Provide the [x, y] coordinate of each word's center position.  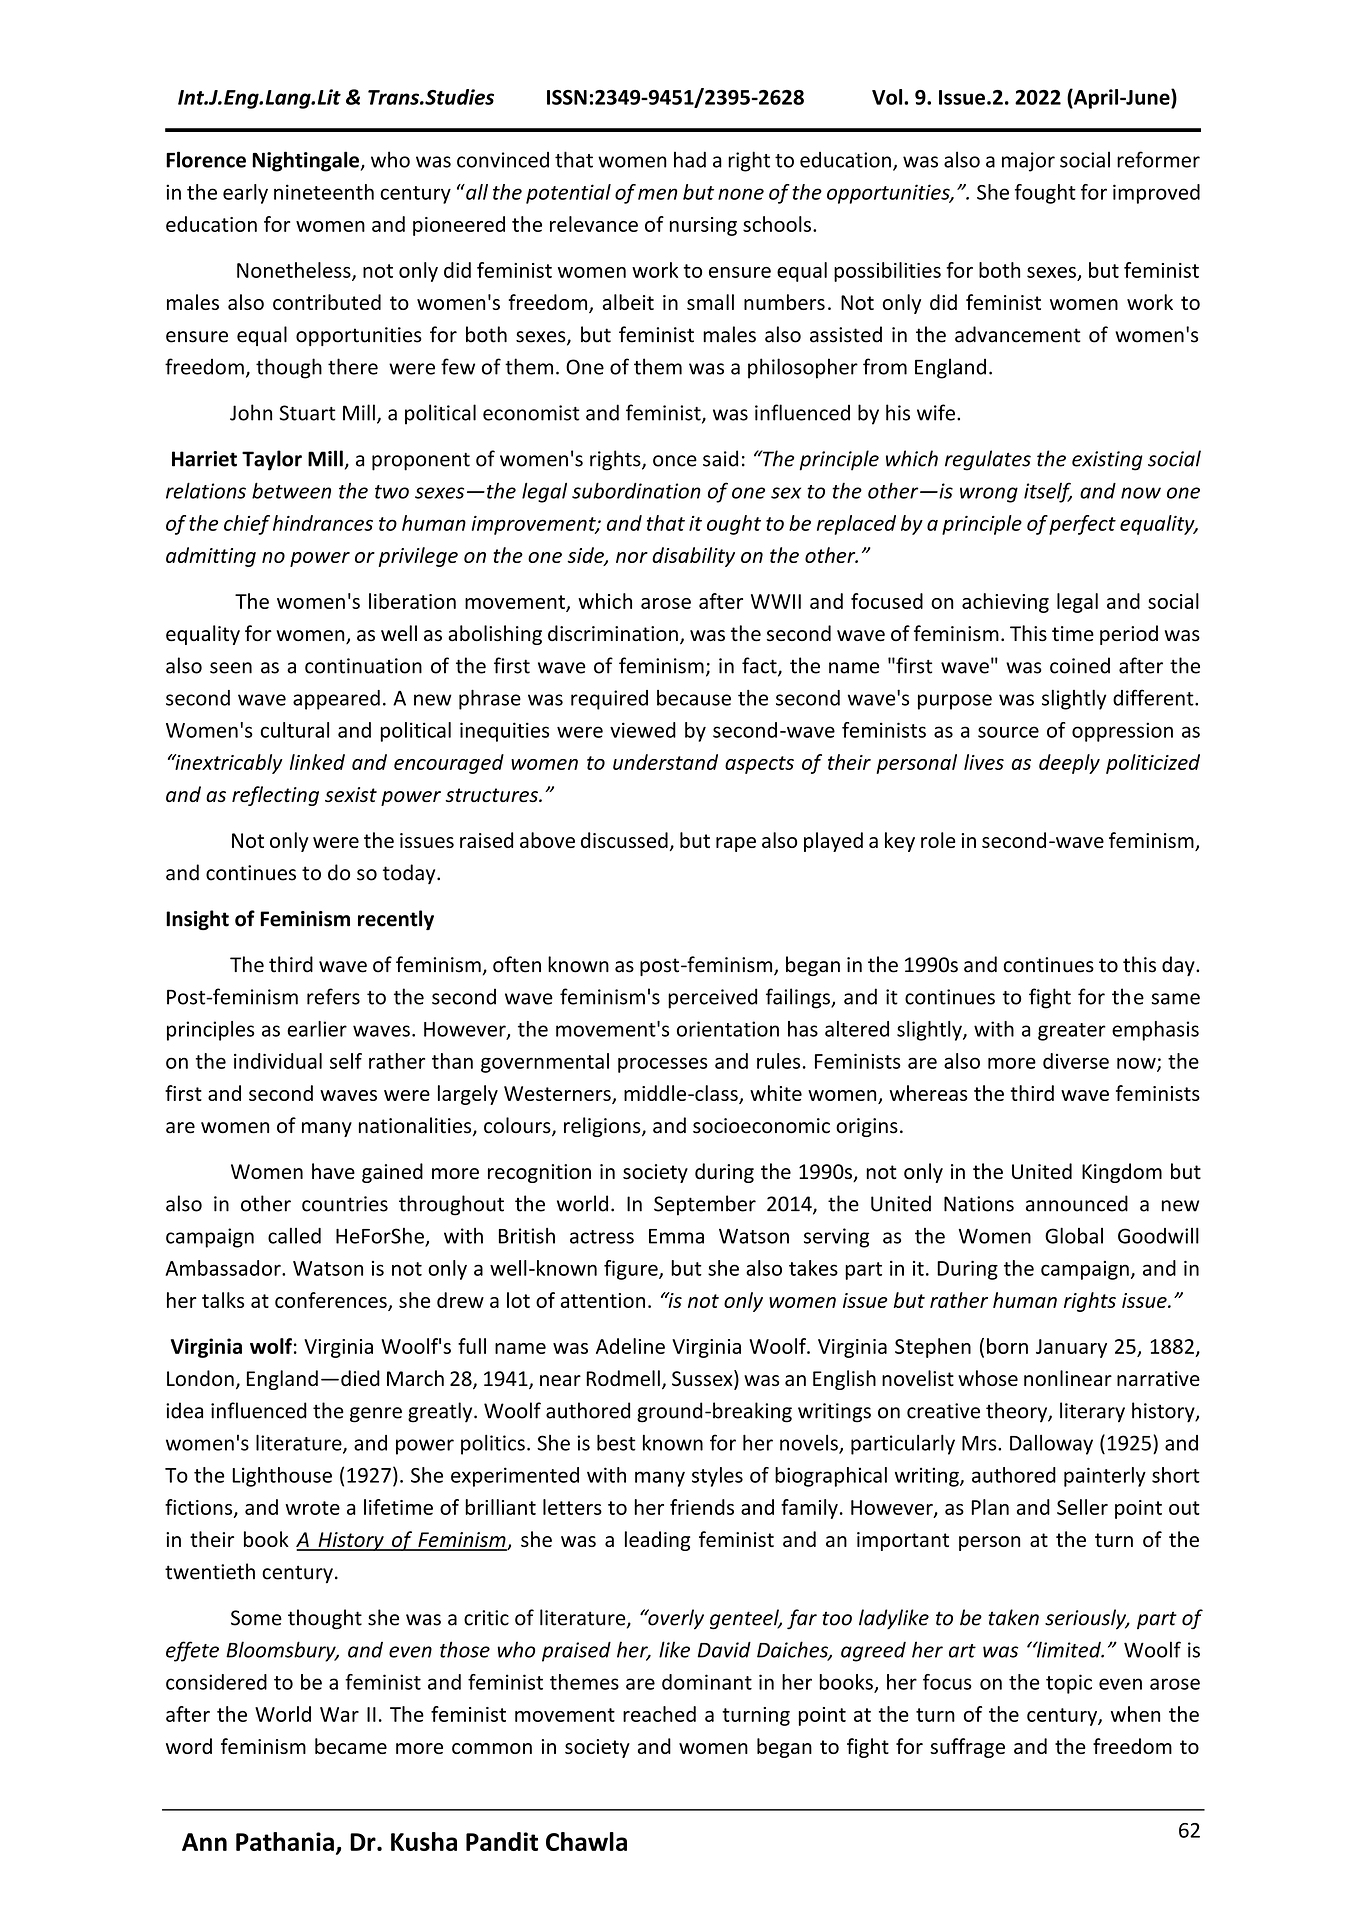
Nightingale [306, 161]
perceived [712, 998]
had [690, 159]
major [1028, 162]
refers [333, 996]
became [351, 1746]
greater [1072, 1032]
